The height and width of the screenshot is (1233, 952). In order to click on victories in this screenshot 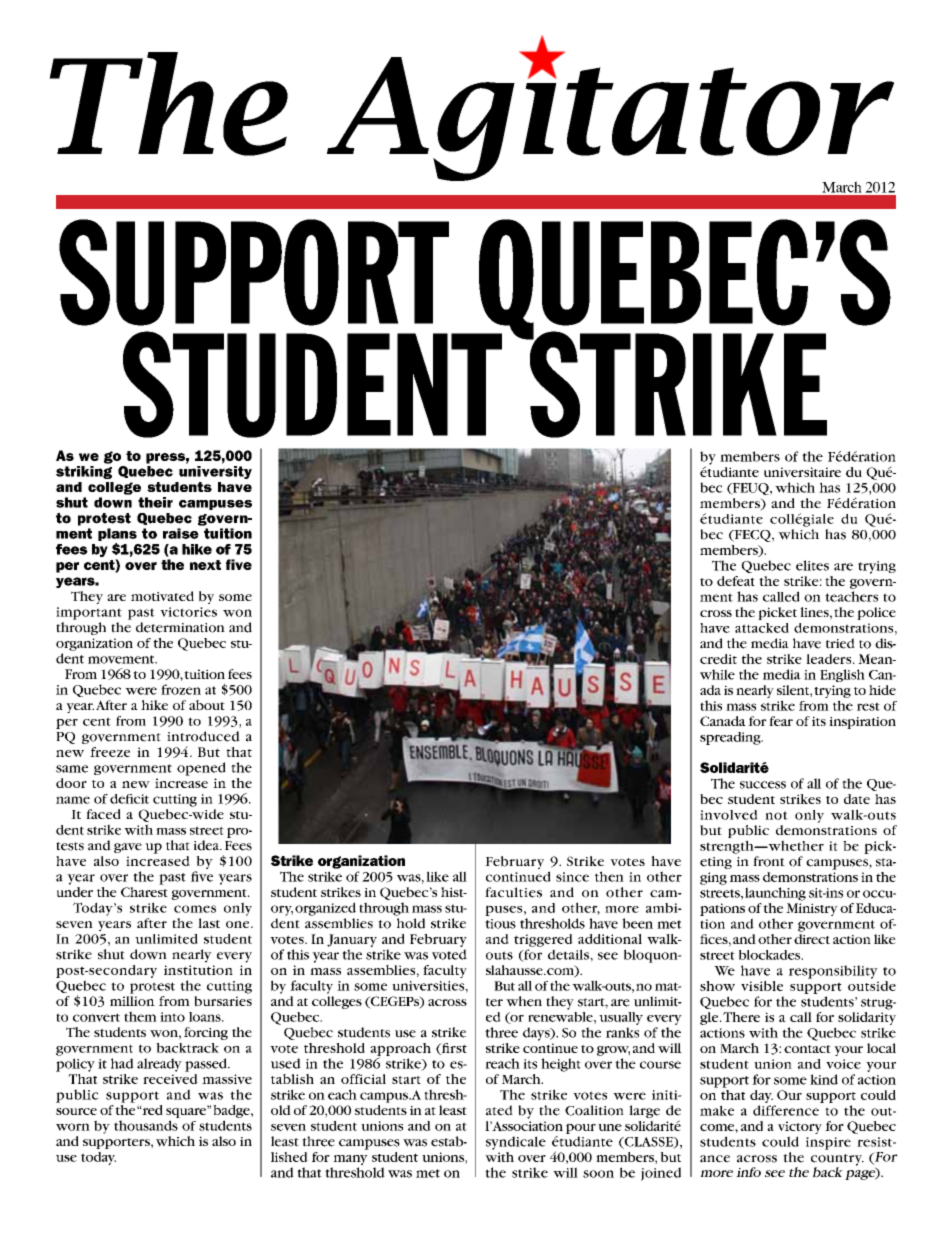, I will do `click(188, 612)`.
